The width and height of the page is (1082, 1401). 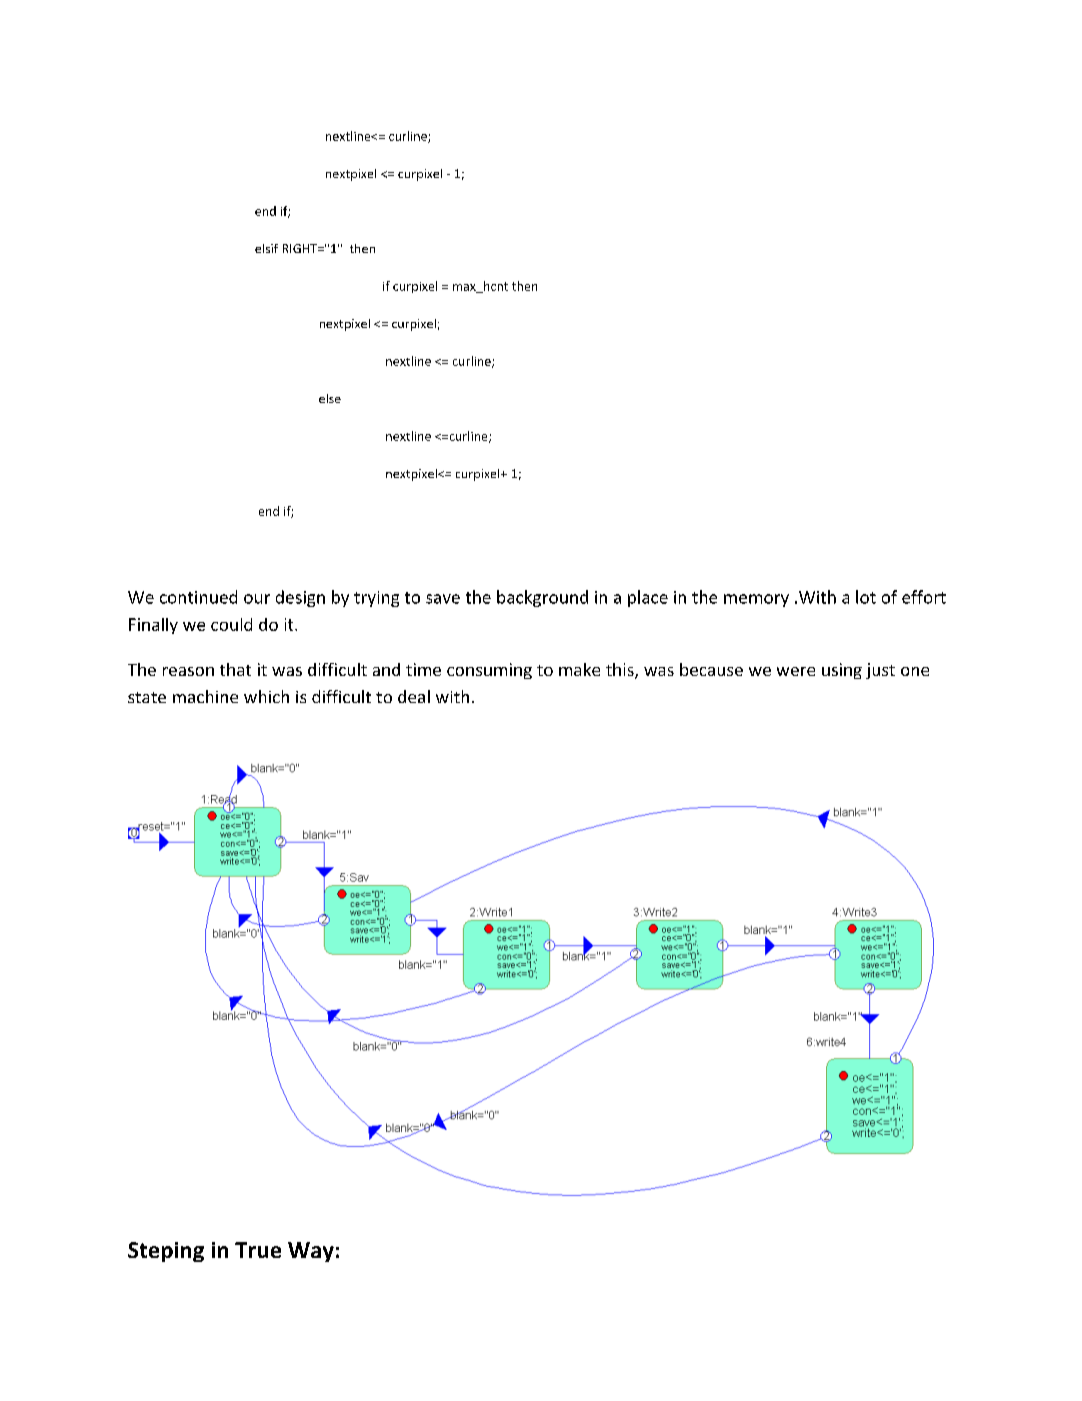 I want to click on using, so click(x=842, y=671).
